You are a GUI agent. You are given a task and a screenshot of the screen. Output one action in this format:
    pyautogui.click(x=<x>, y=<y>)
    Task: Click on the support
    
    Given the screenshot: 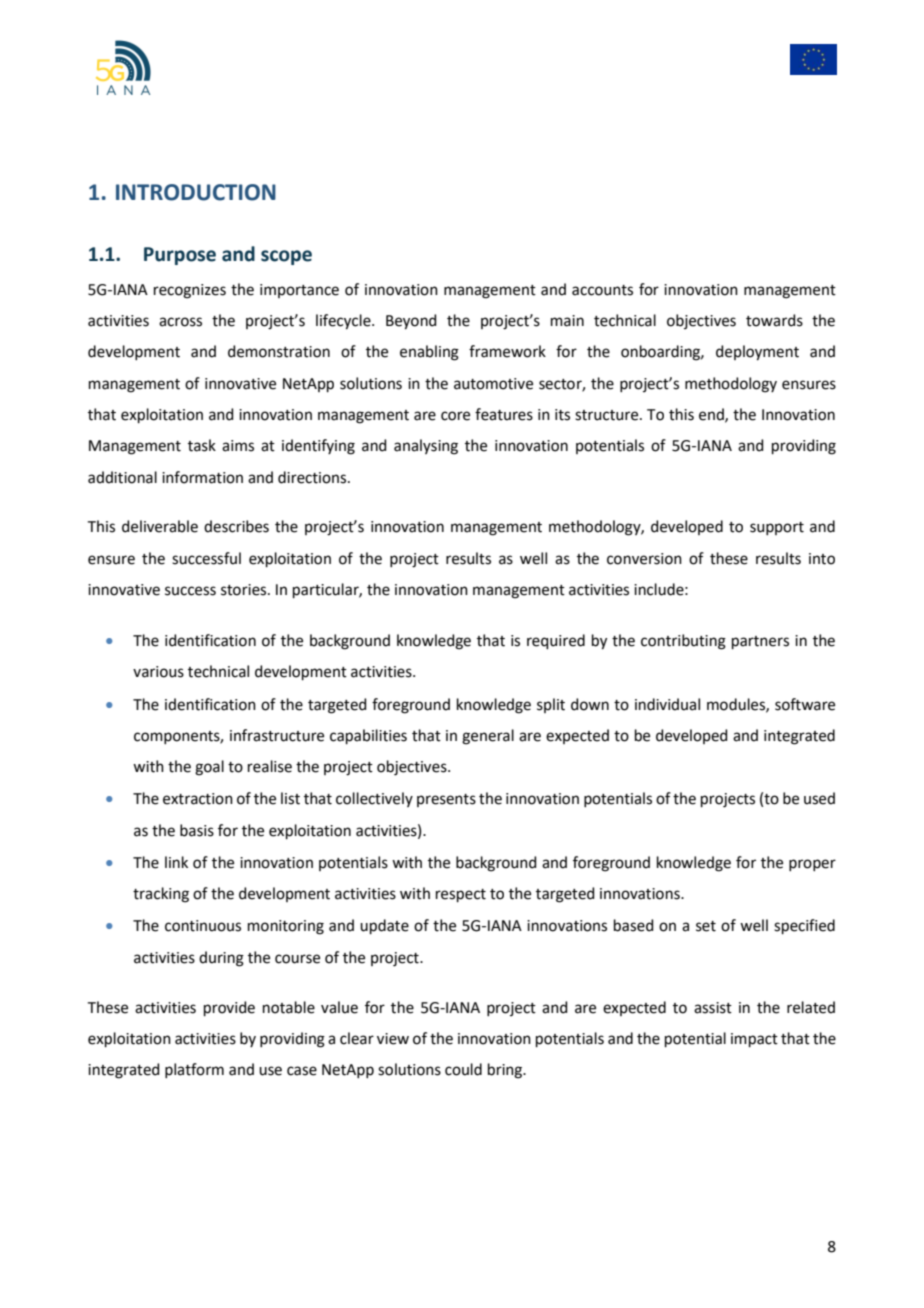 What is the action you would take?
    pyautogui.click(x=777, y=528)
